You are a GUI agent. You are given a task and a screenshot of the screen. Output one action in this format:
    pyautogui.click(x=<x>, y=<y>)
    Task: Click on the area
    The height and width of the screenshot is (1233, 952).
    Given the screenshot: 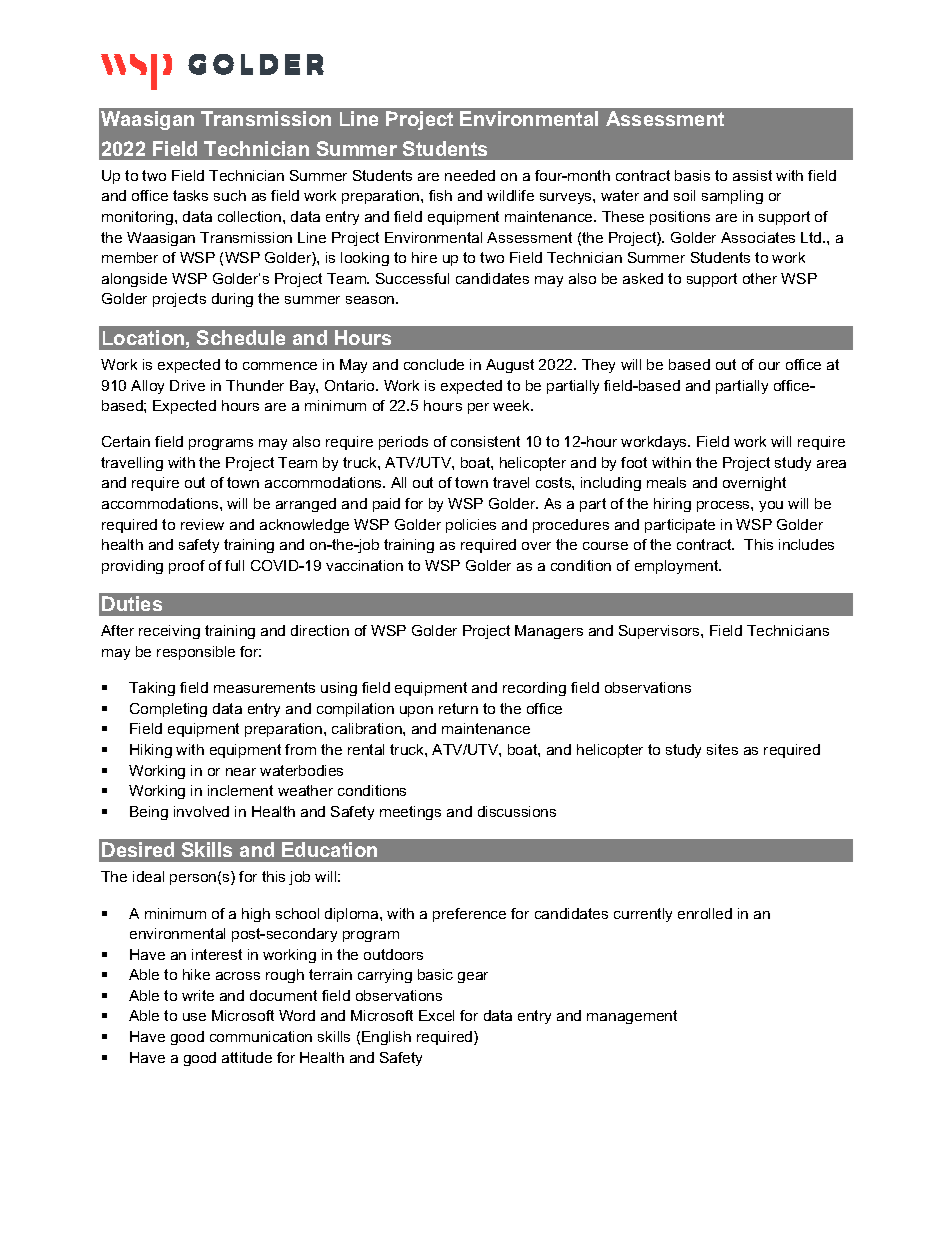 What is the action you would take?
    pyautogui.click(x=831, y=464)
